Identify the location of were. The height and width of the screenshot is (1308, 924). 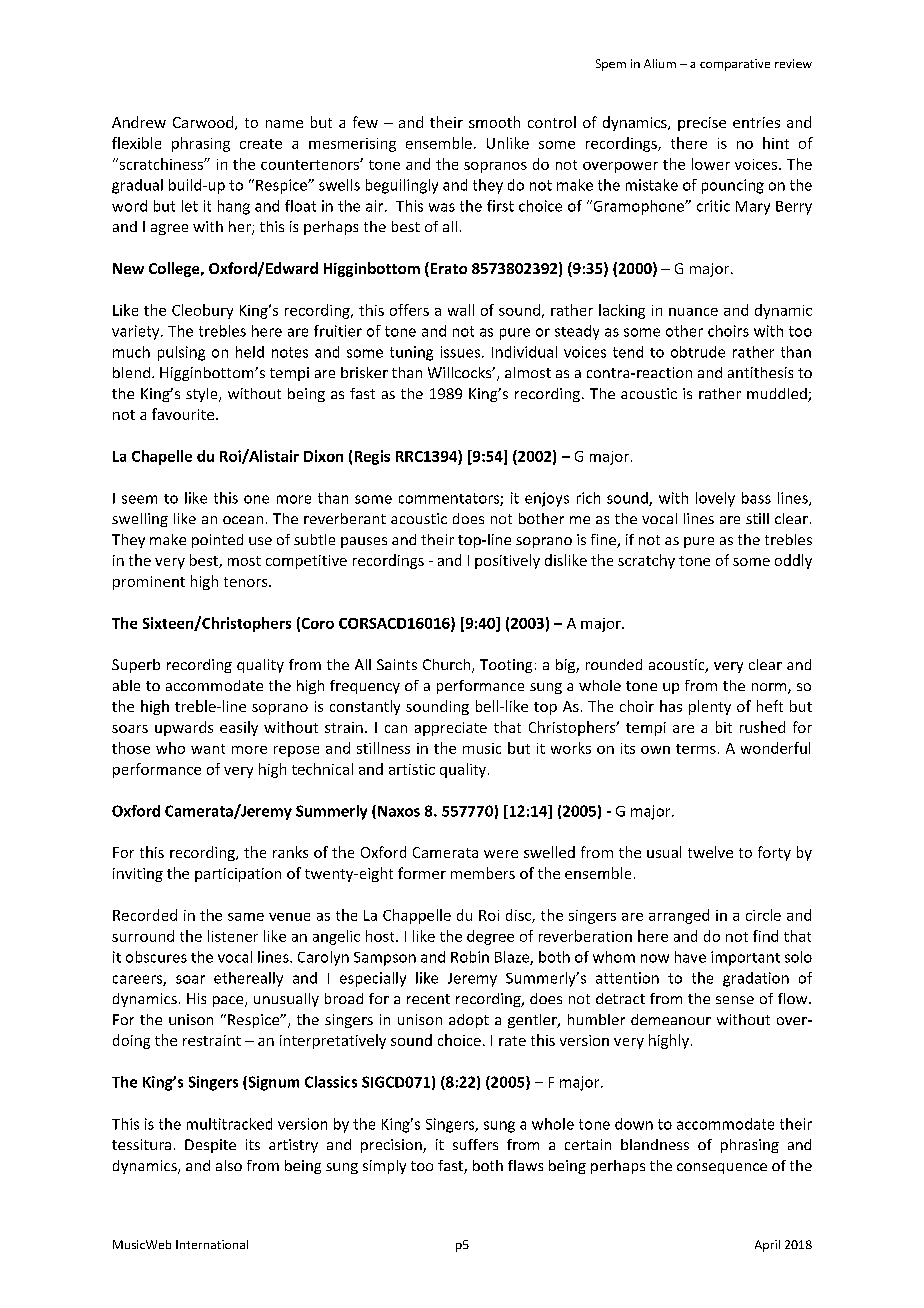
(501, 854).
